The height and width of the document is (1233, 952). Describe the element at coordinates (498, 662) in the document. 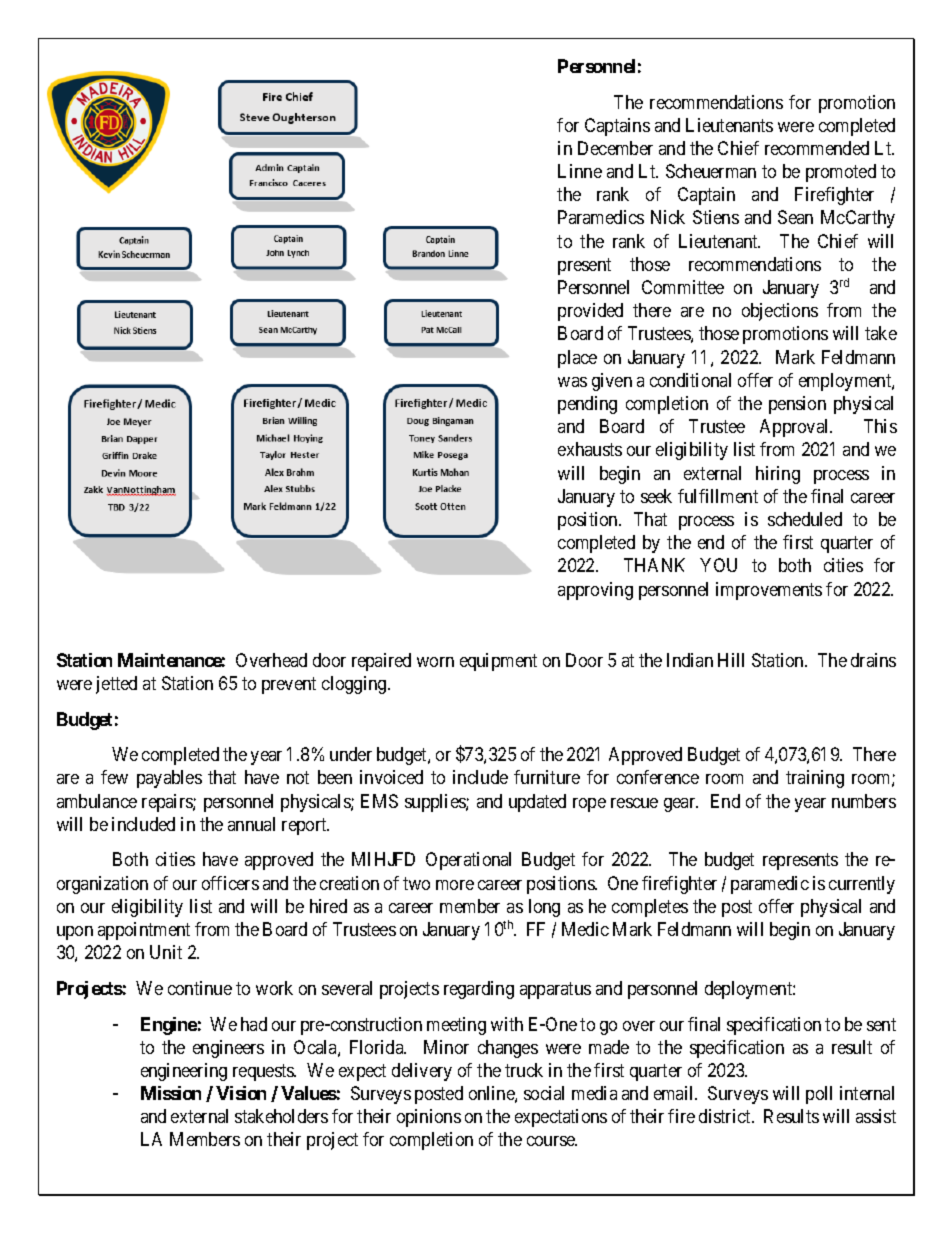

I see `equipment` at that location.
